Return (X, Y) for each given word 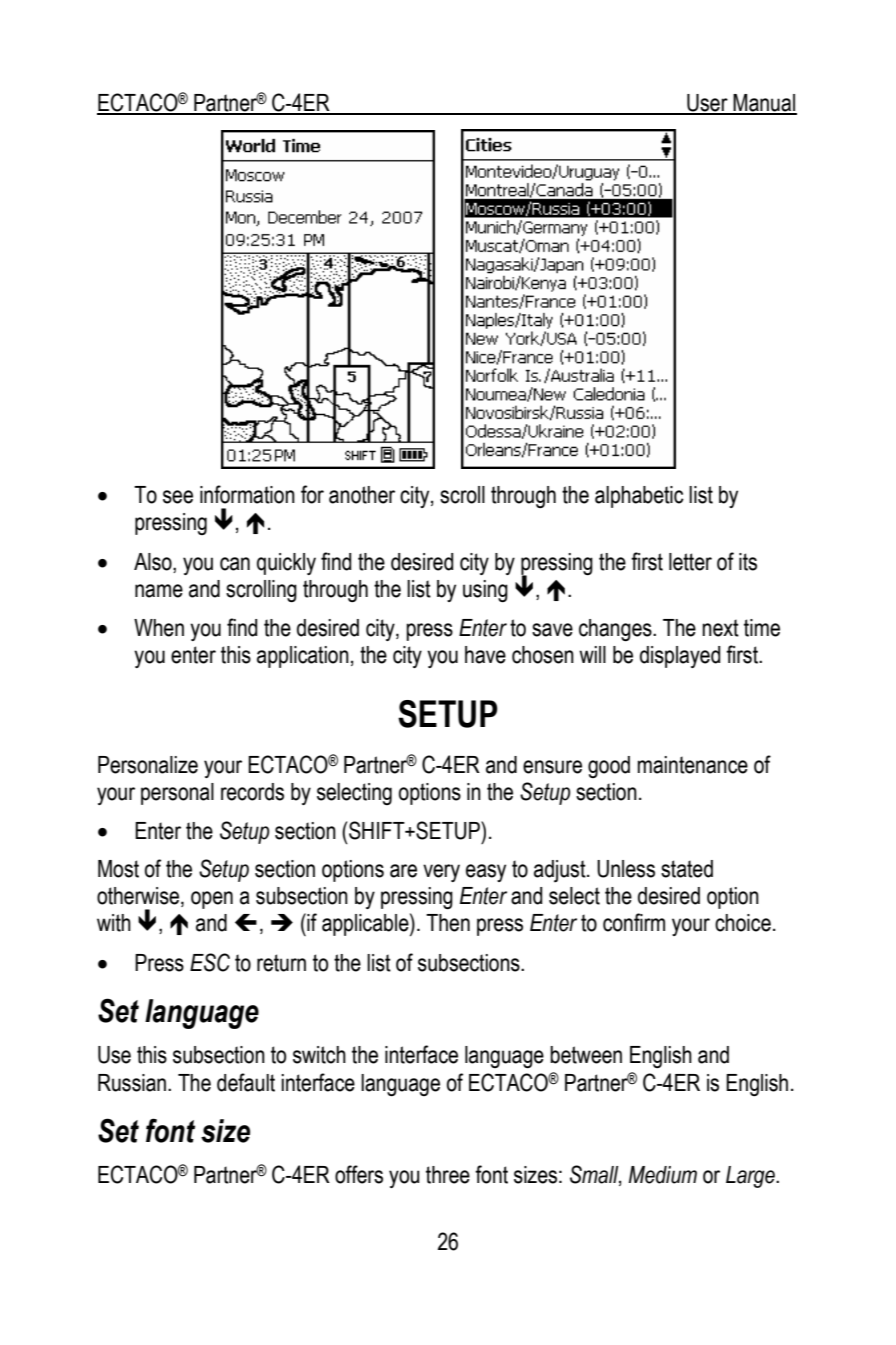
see (178, 497)
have (485, 655)
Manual (764, 104)
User (707, 104)
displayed (680, 657)
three (448, 1175)
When (159, 628)
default (246, 1082)
